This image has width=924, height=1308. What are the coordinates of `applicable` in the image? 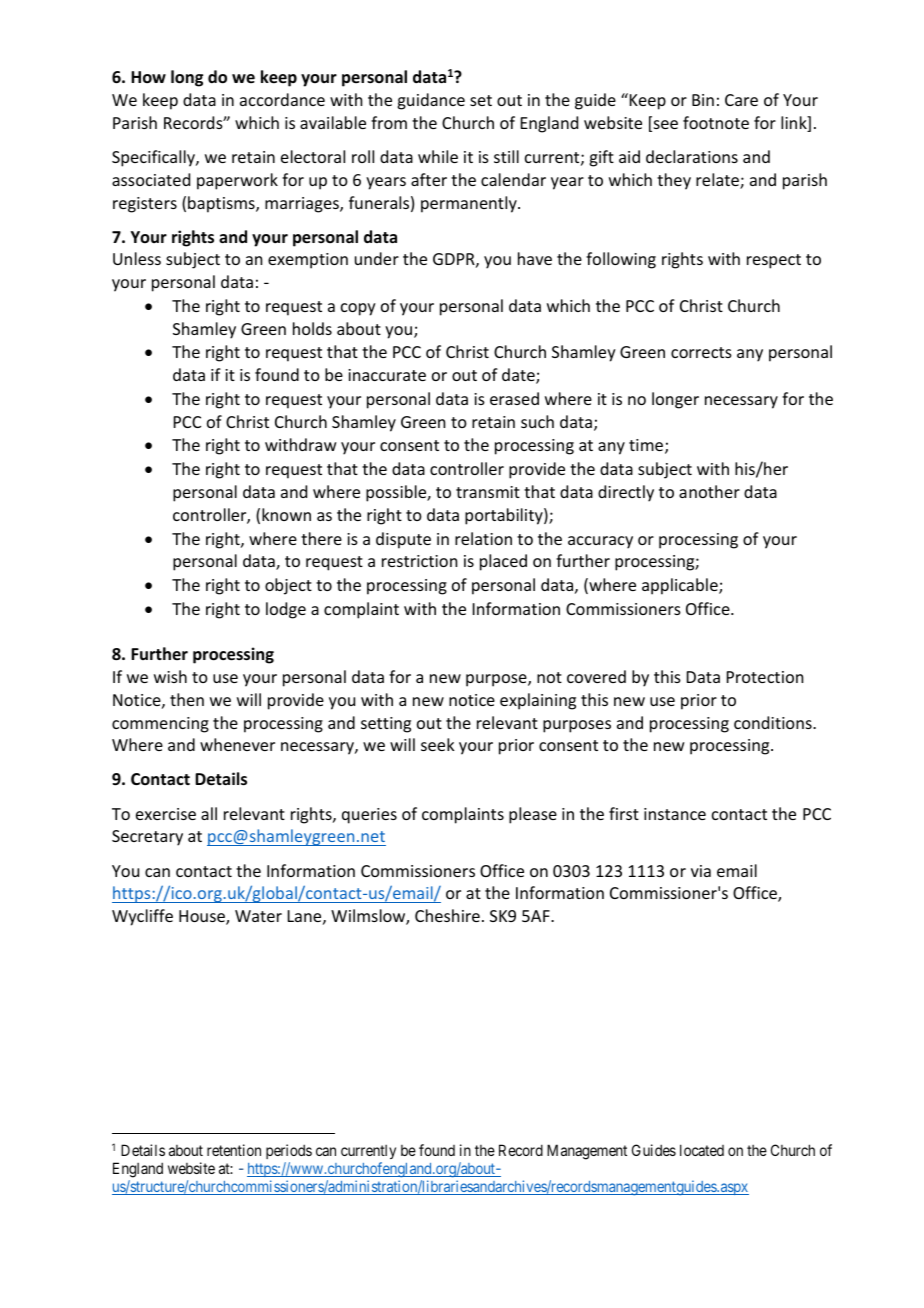 It's located at (681, 586).
